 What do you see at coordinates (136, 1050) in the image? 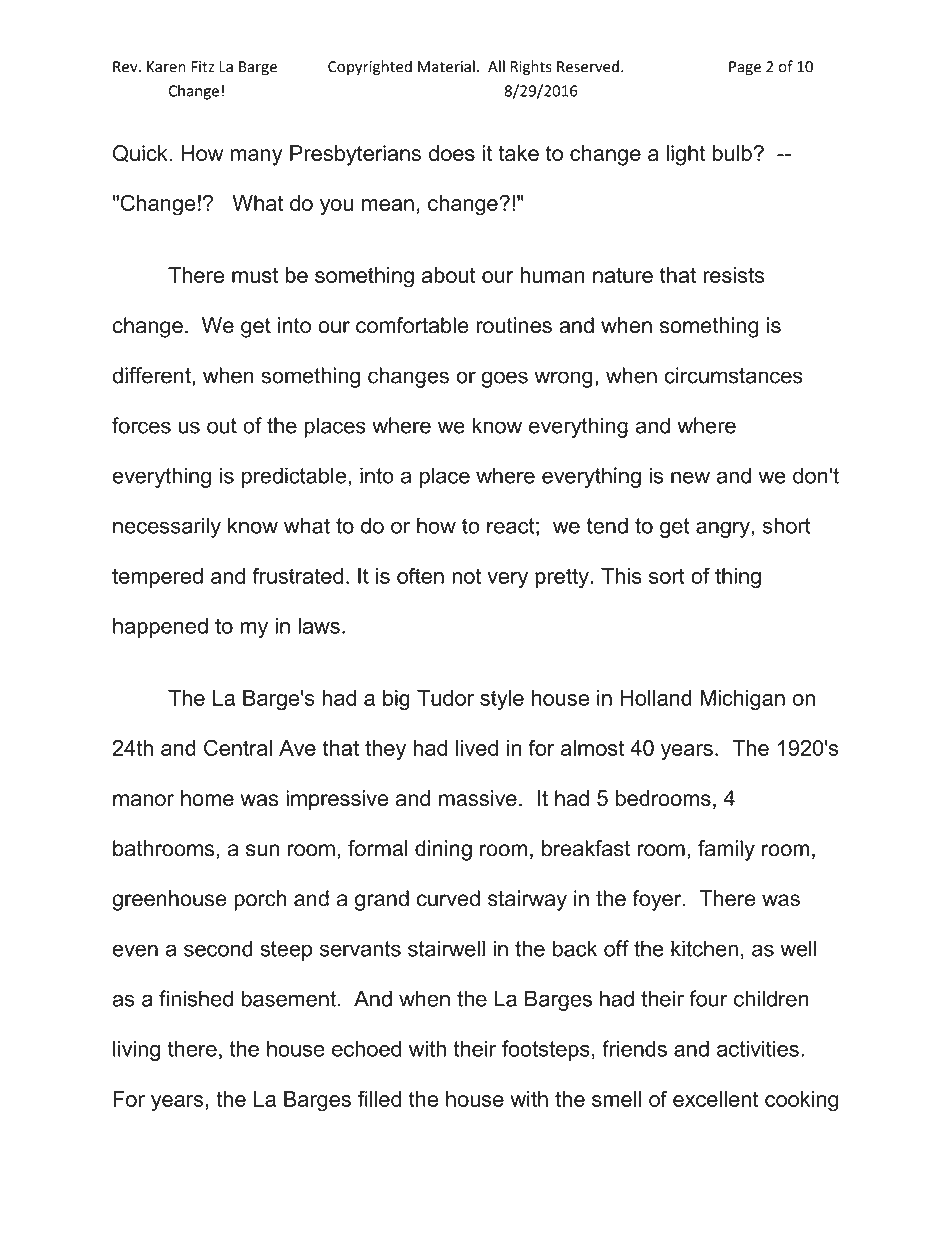
I see `living` at bounding box center [136, 1050].
